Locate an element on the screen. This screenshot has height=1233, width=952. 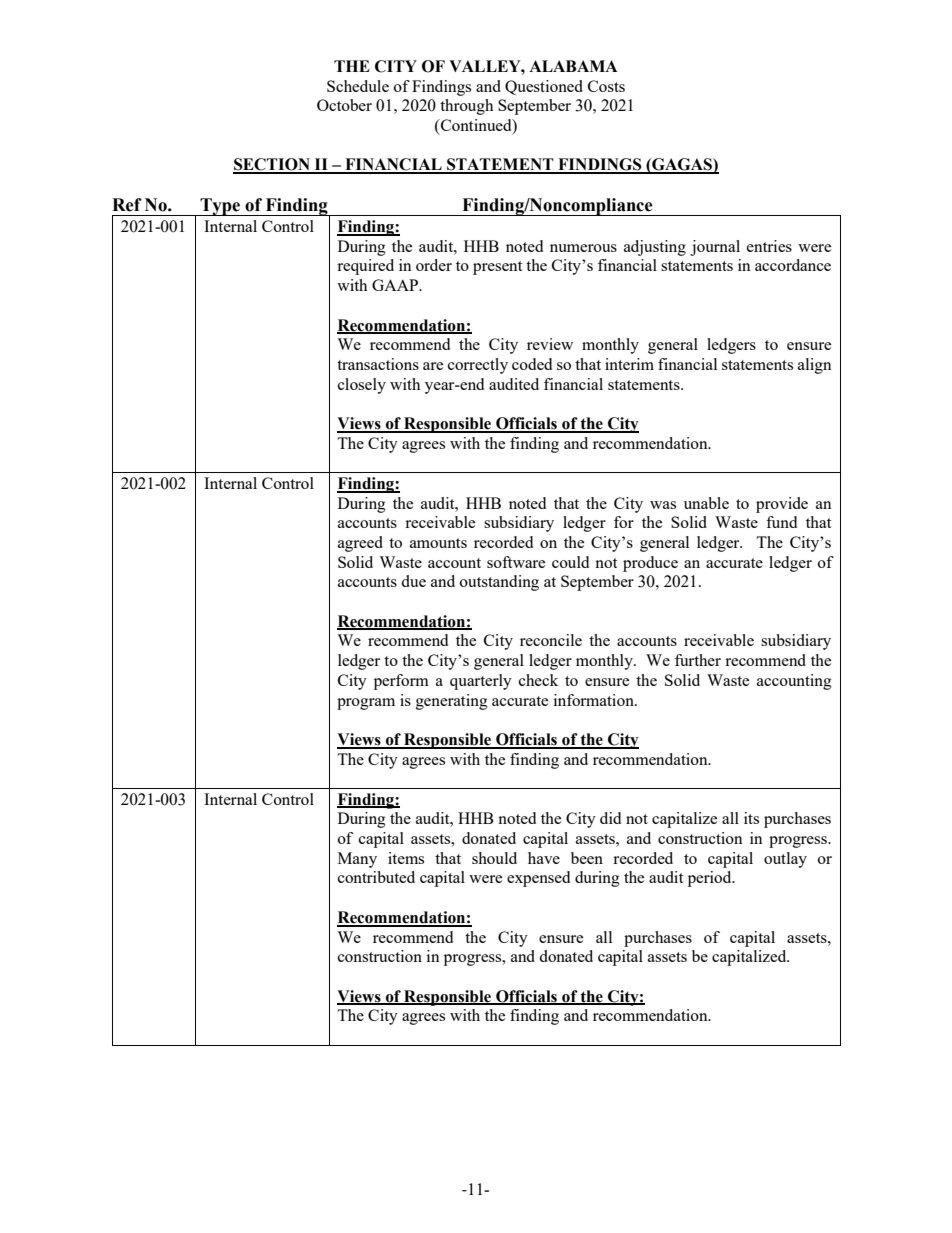
agreed is located at coordinates (360, 544).
